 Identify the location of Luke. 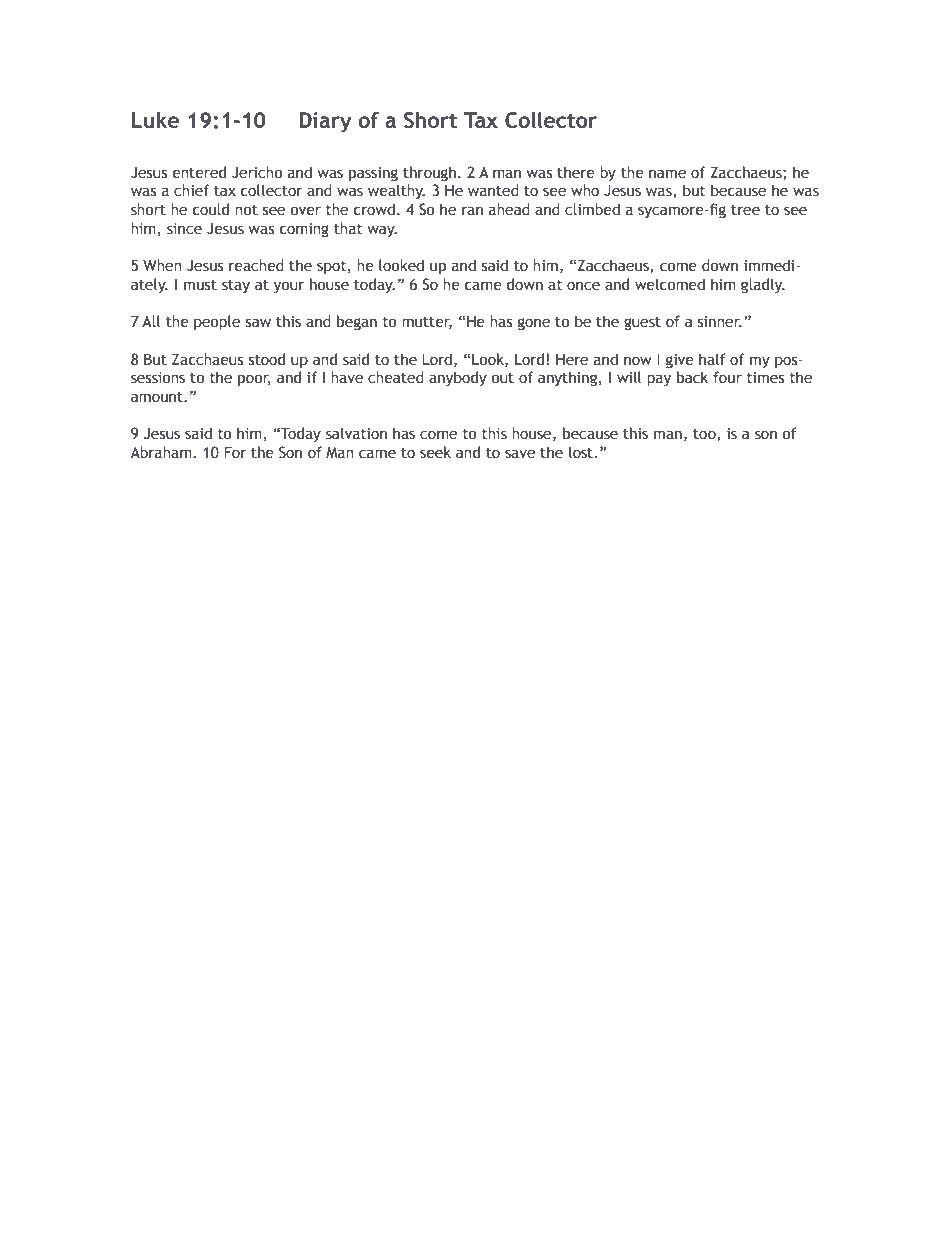
(156, 120).
